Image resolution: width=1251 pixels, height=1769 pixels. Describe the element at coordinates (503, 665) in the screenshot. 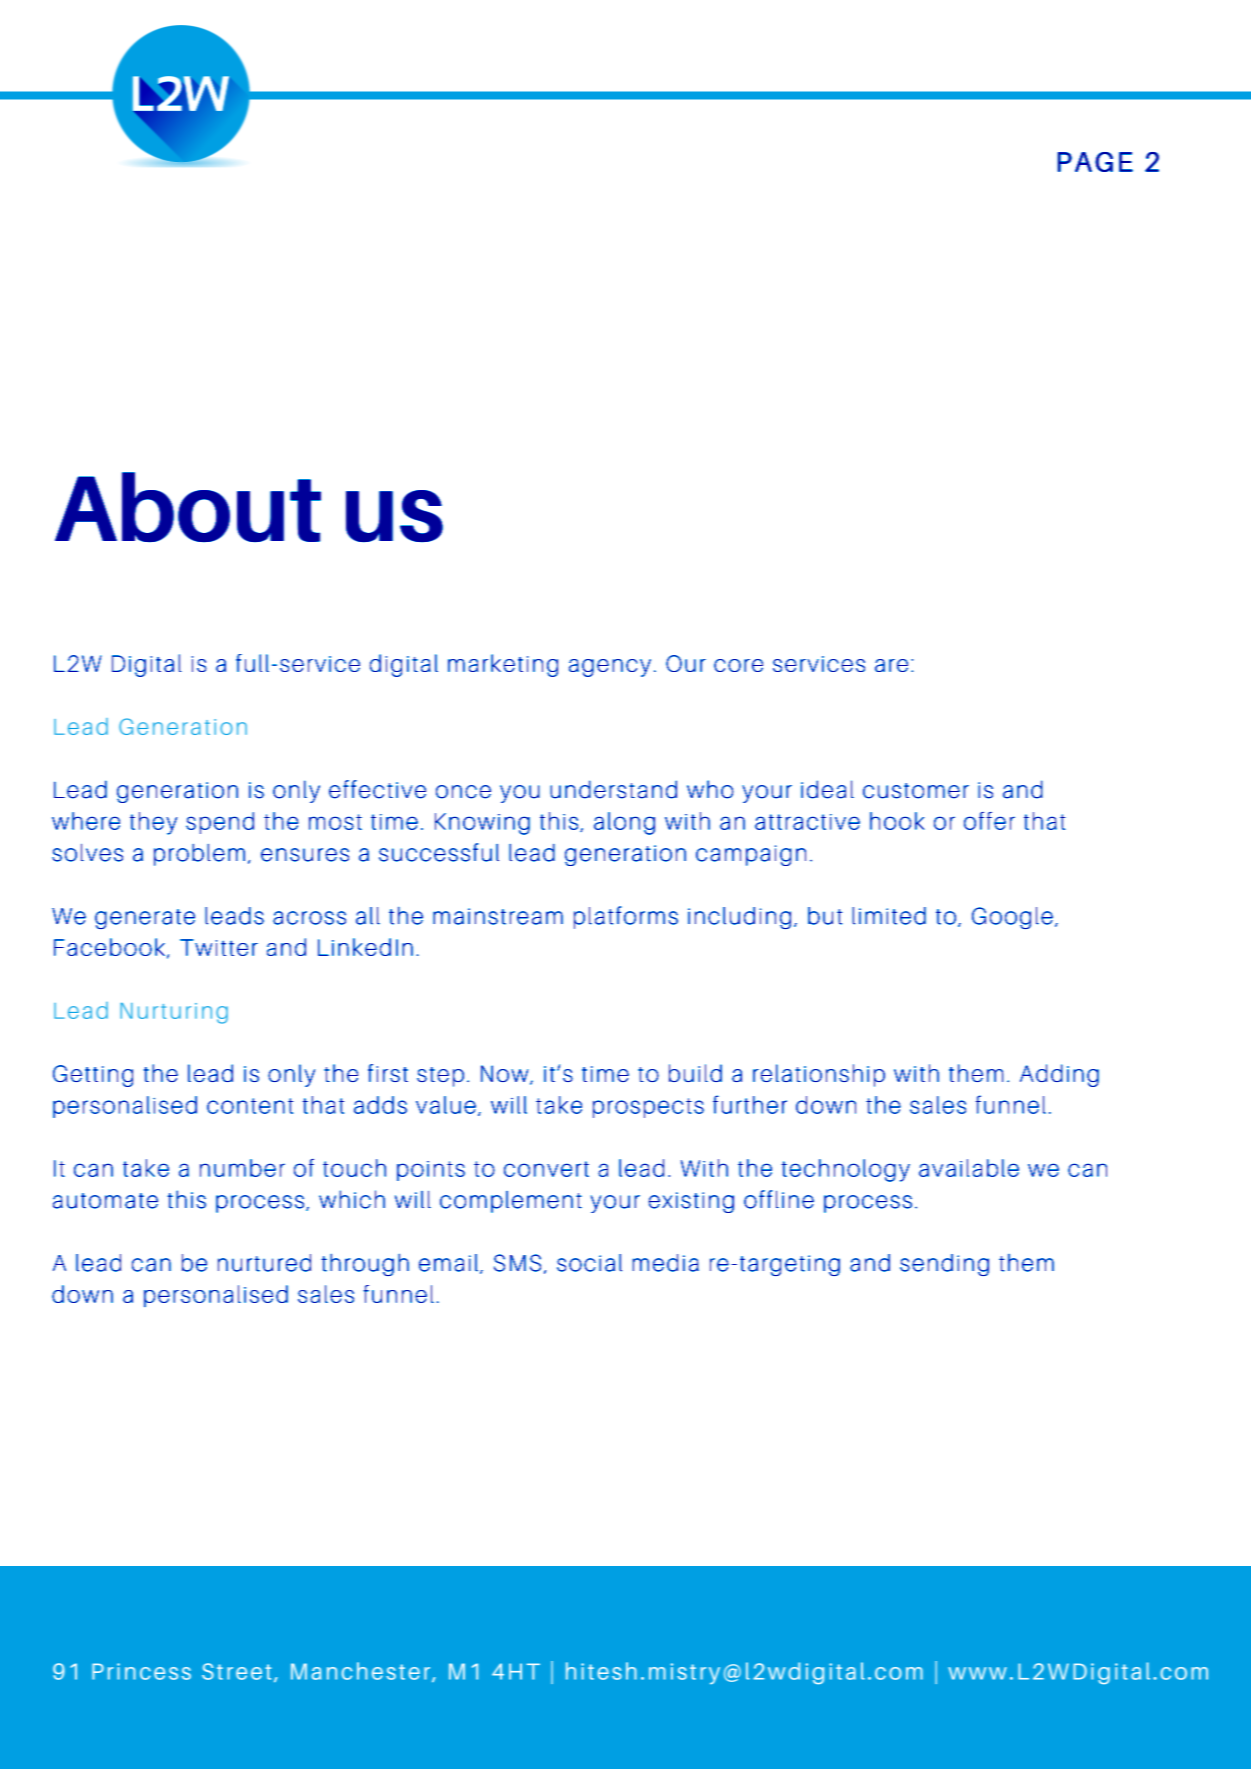

I see `marketing` at that location.
